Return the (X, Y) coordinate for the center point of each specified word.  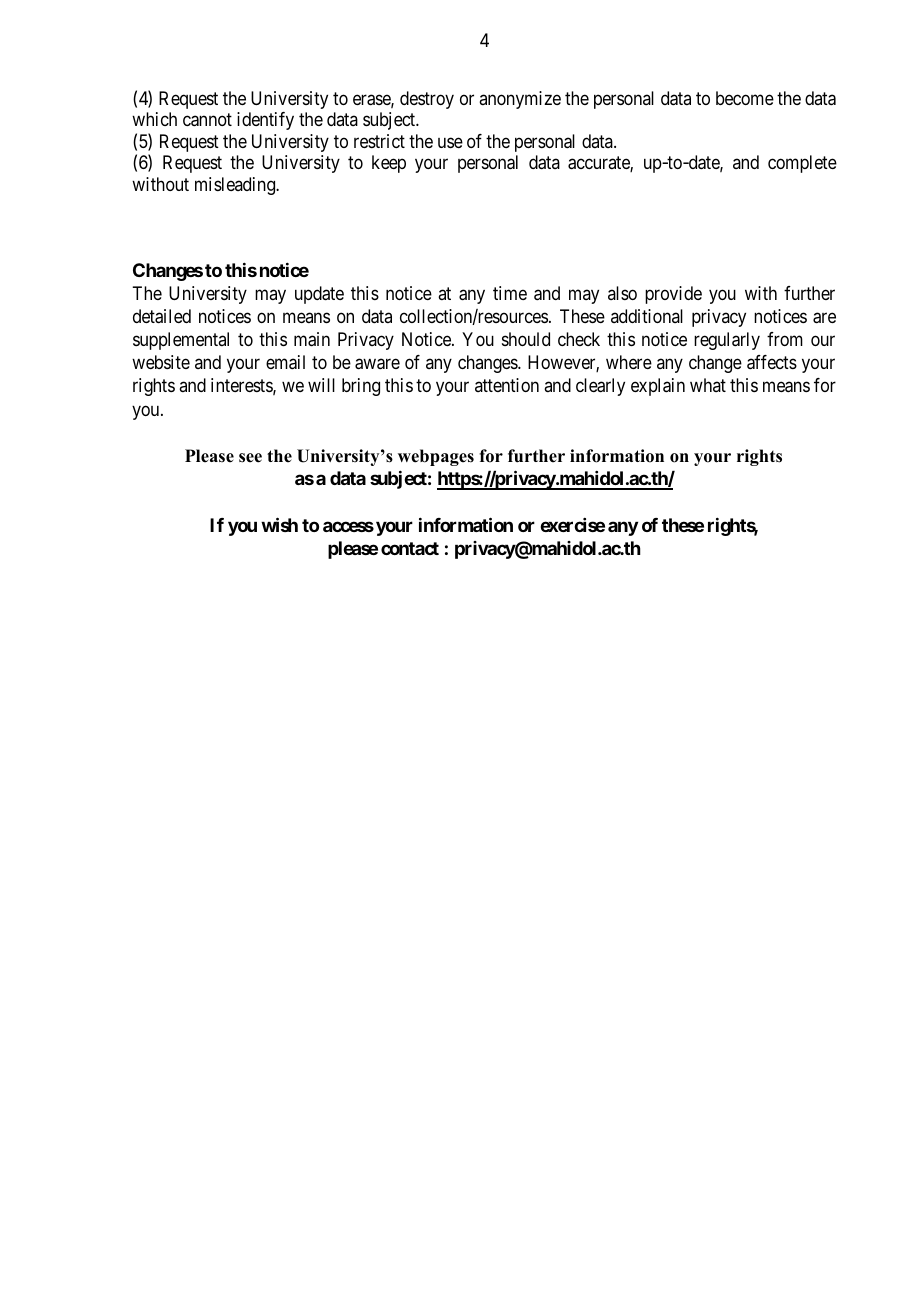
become (745, 98)
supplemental (181, 341)
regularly (727, 341)
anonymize (520, 100)
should (526, 339)
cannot (207, 120)
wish (279, 524)
